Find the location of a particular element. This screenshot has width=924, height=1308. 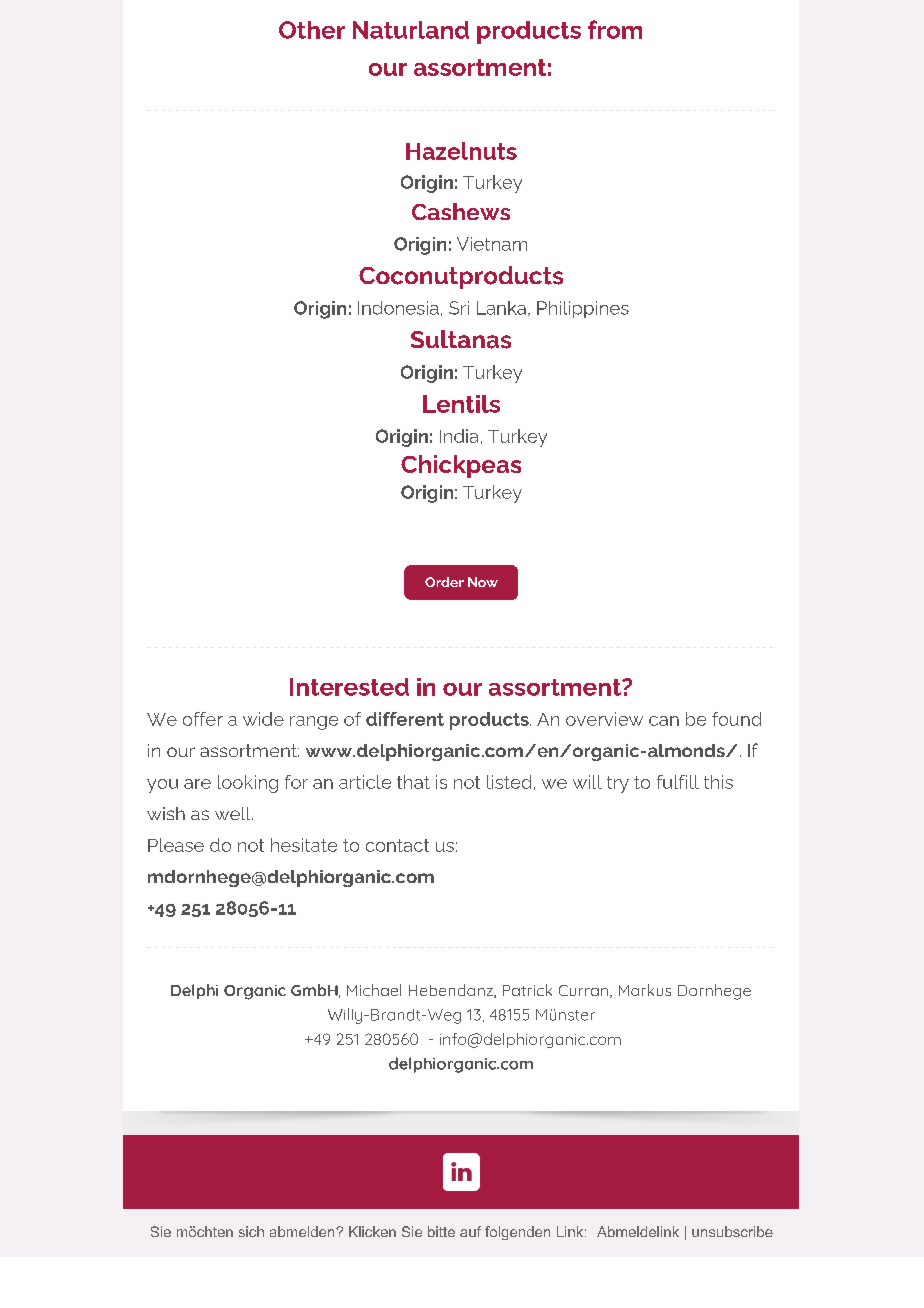

sich is located at coordinates (251, 1231).
